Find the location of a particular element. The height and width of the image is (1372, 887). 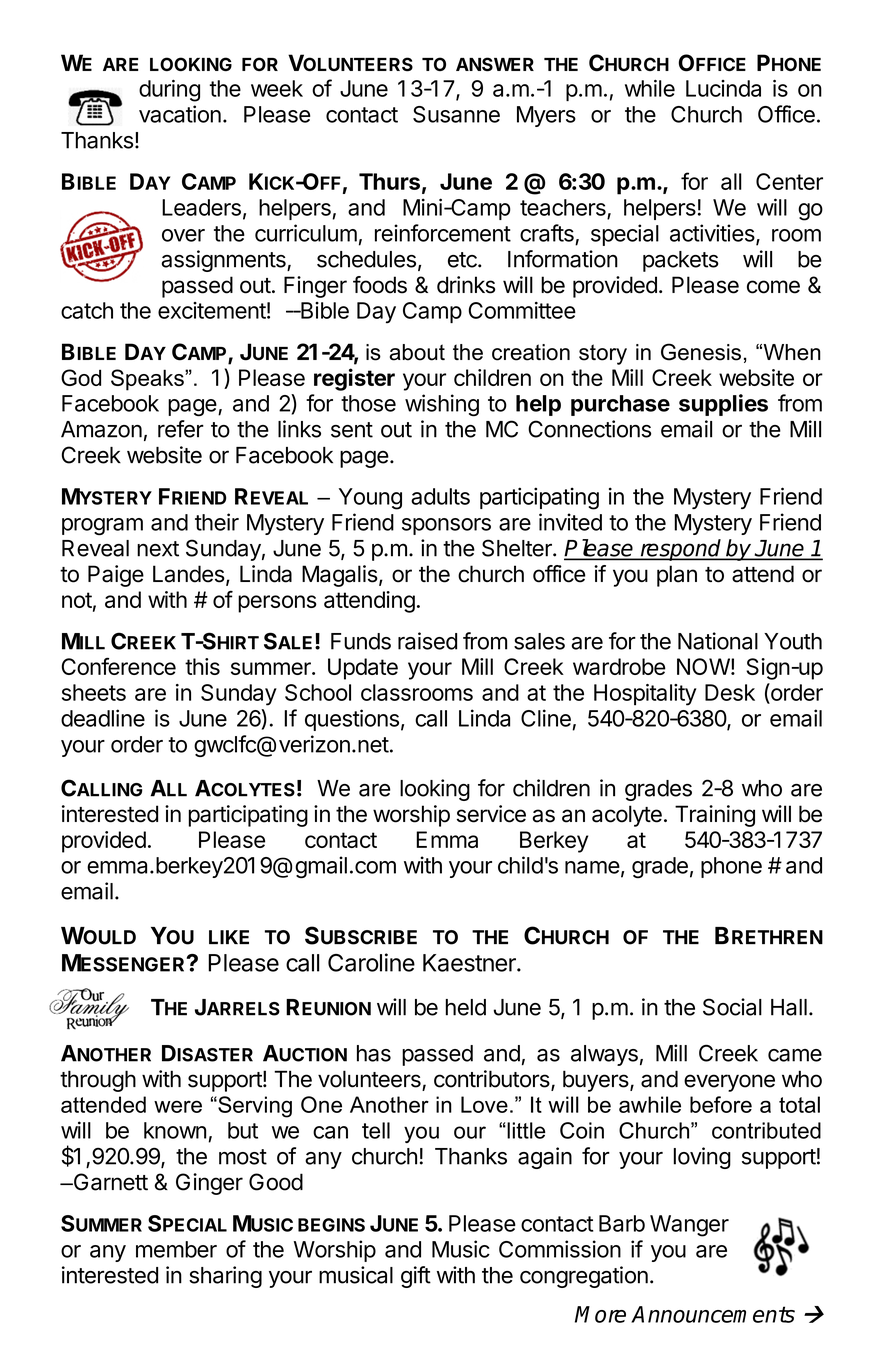

adults is located at coordinates (440, 496).
